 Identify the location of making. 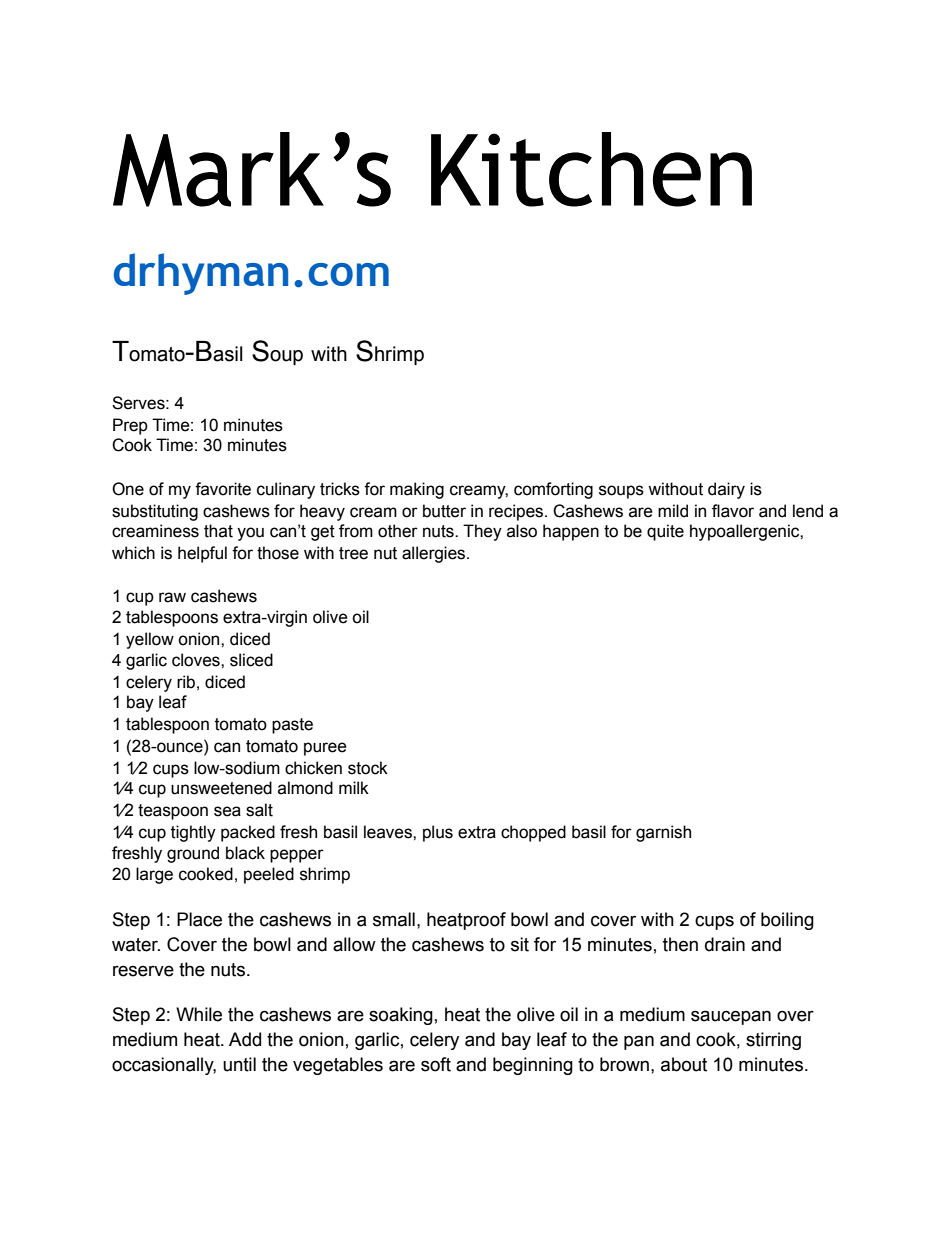
(417, 490).
